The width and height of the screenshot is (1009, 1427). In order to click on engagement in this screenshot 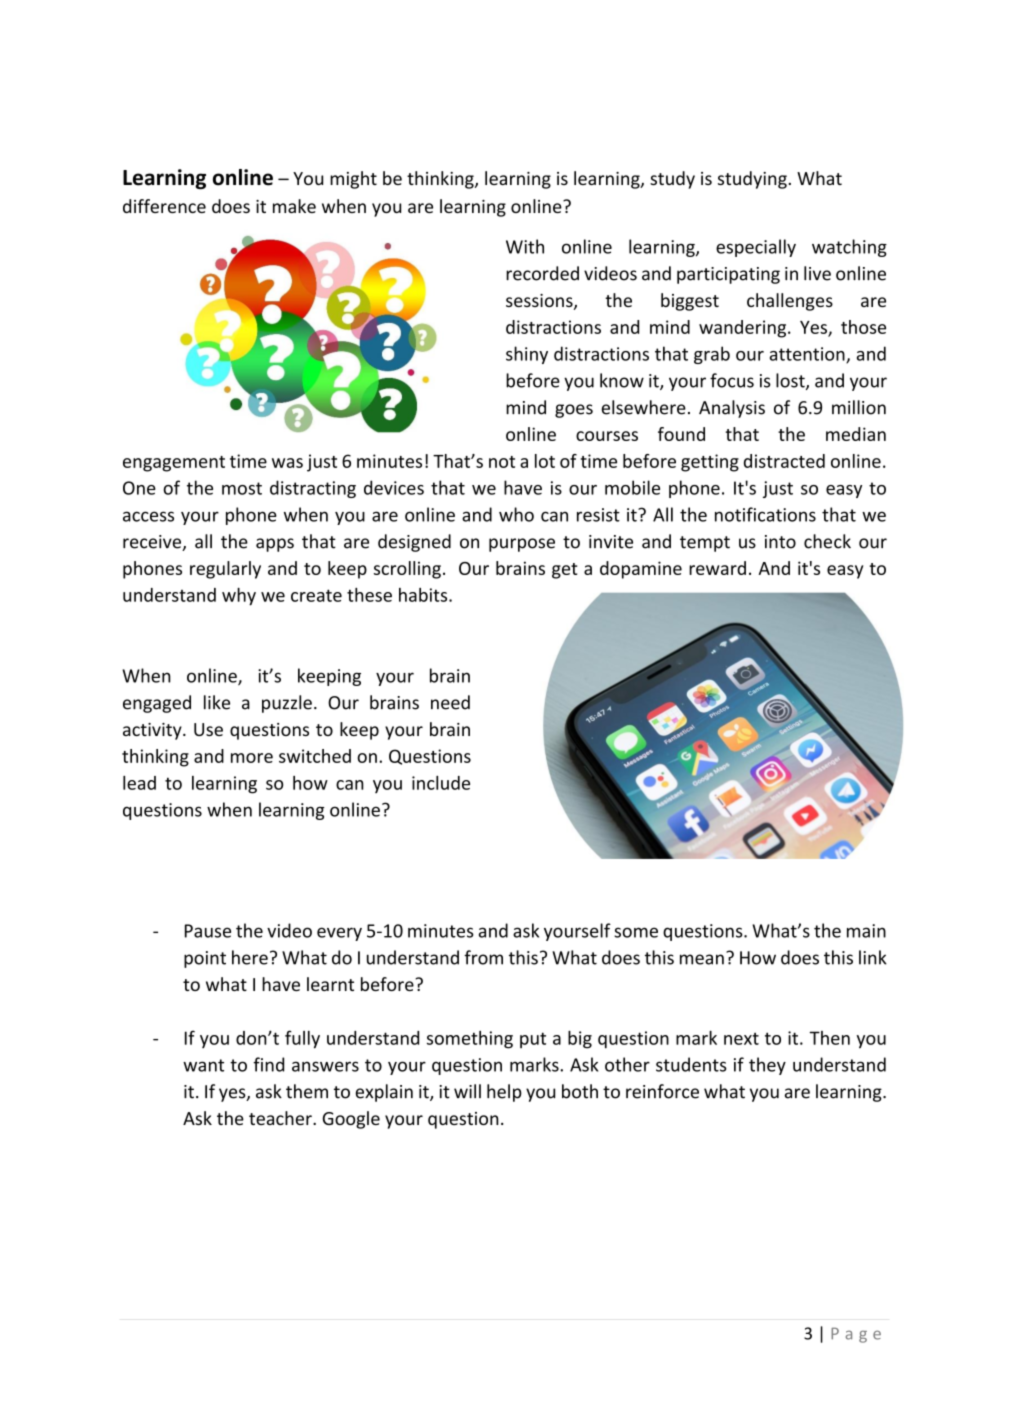, I will do `click(174, 464)`.
